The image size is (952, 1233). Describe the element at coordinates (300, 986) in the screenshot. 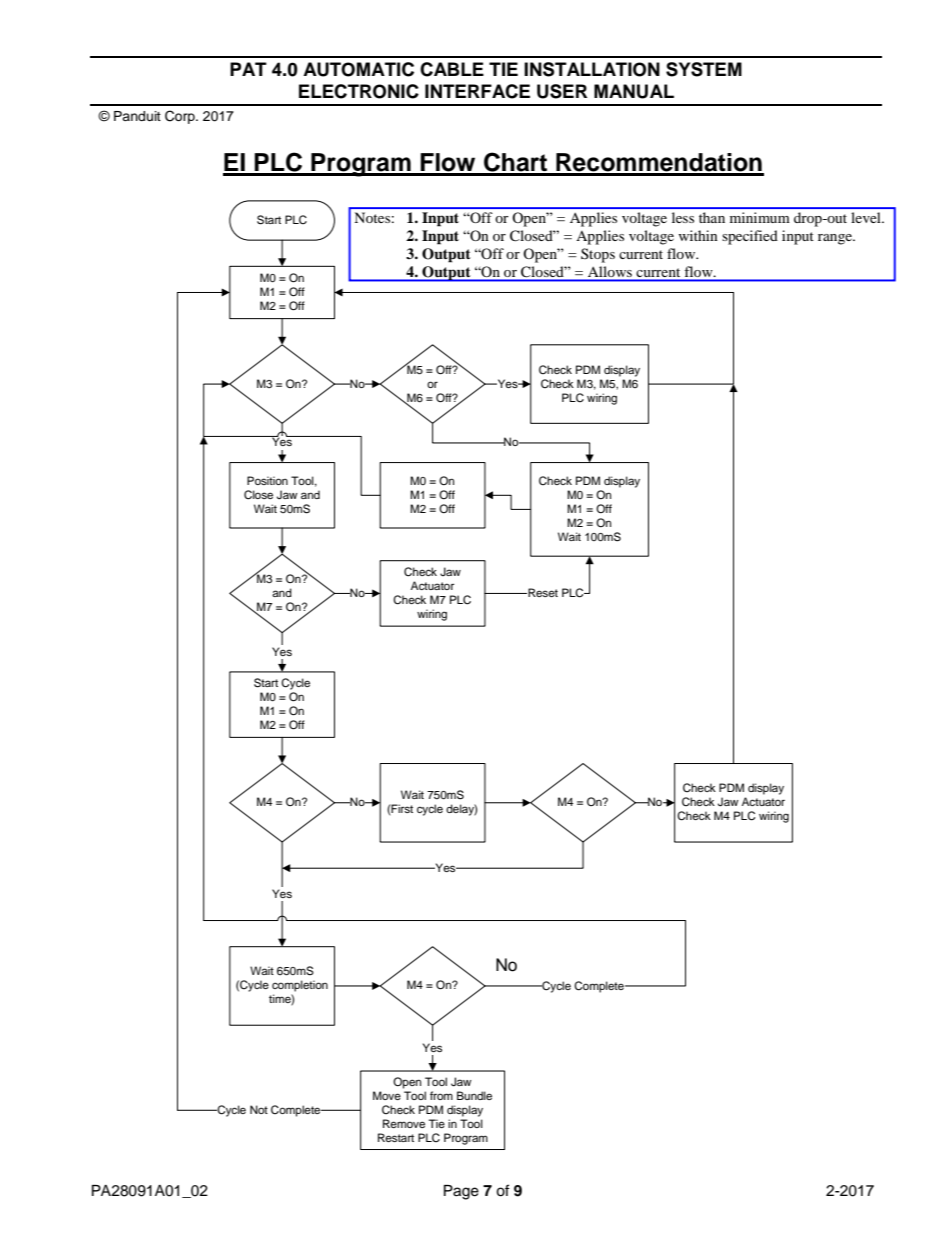

I see `completion` at that location.
